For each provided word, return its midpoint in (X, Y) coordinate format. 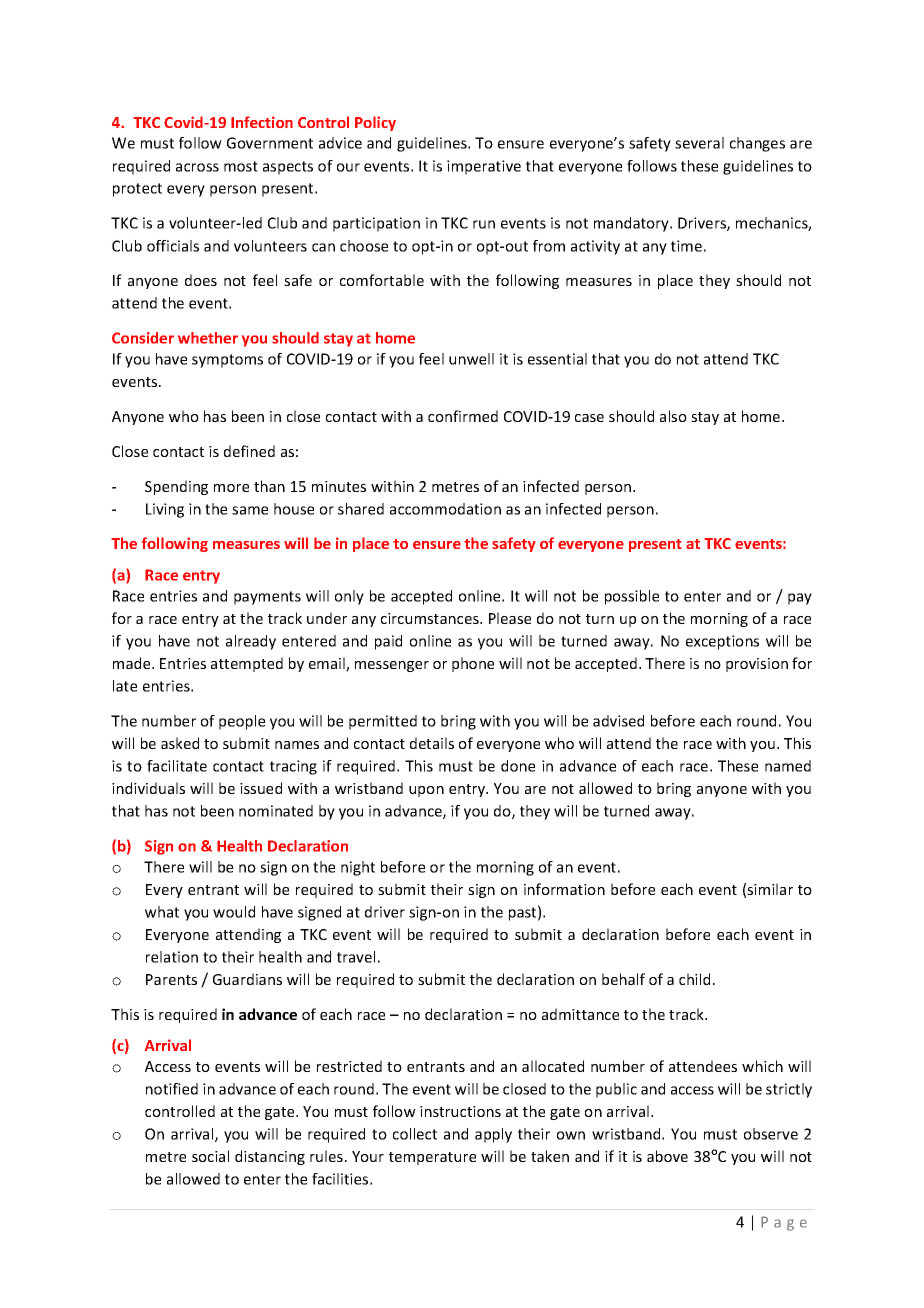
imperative (484, 167)
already (251, 642)
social (210, 1156)
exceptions (722, 642)
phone (473, 664)
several (699, 143)
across (197, 167)
